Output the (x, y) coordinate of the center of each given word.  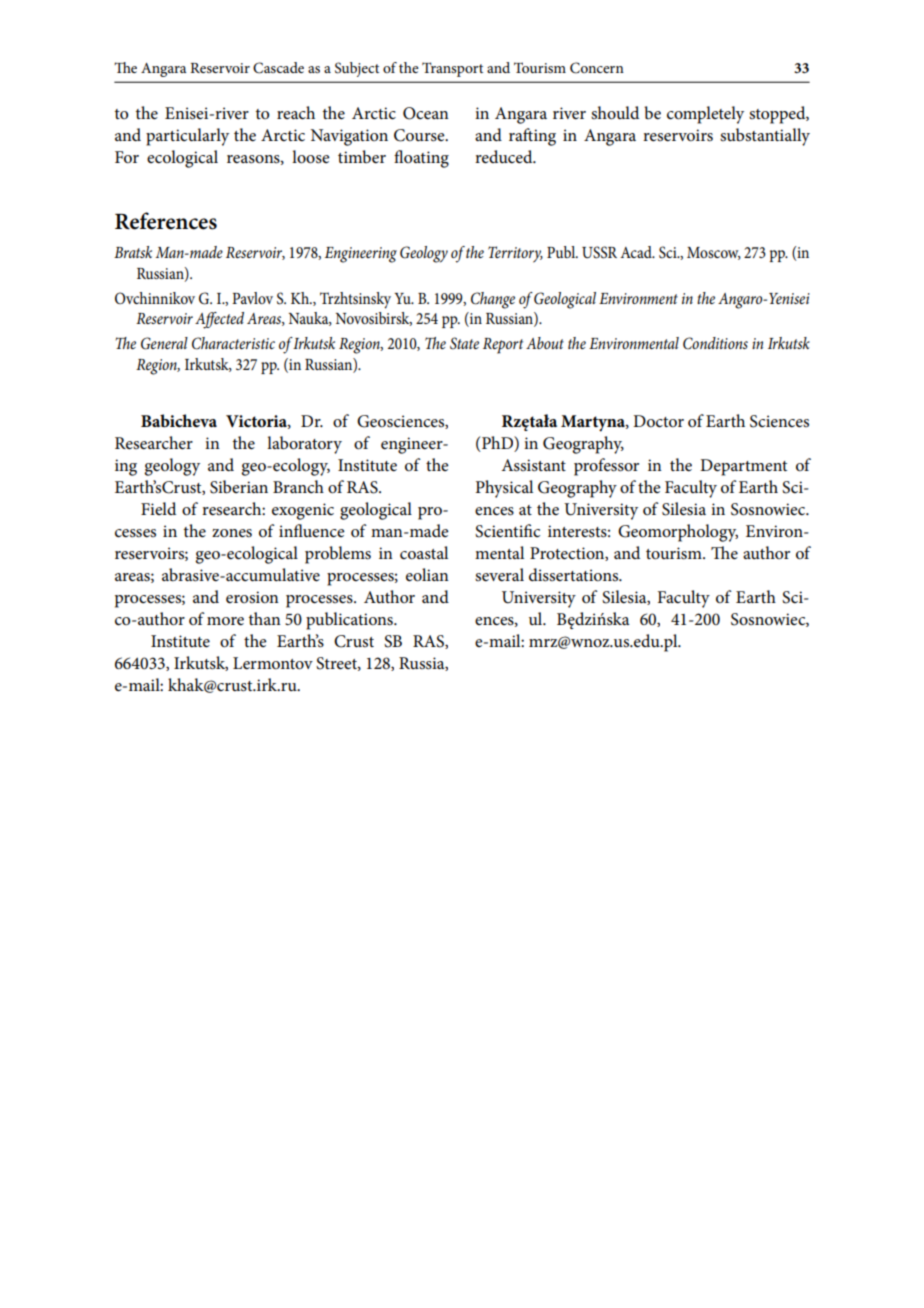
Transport (452, 69)
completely (705, 115)
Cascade (278, 68)
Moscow (714, 253)
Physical (504, 489)
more (225, 621)
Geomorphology (678, 533)
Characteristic (233, 343)
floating (421, 159)
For (127, 157)
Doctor (658, 421)
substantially (765, 137)
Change (493, 300)
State (464, 343)
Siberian (239, 487)
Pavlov (252, 298)
